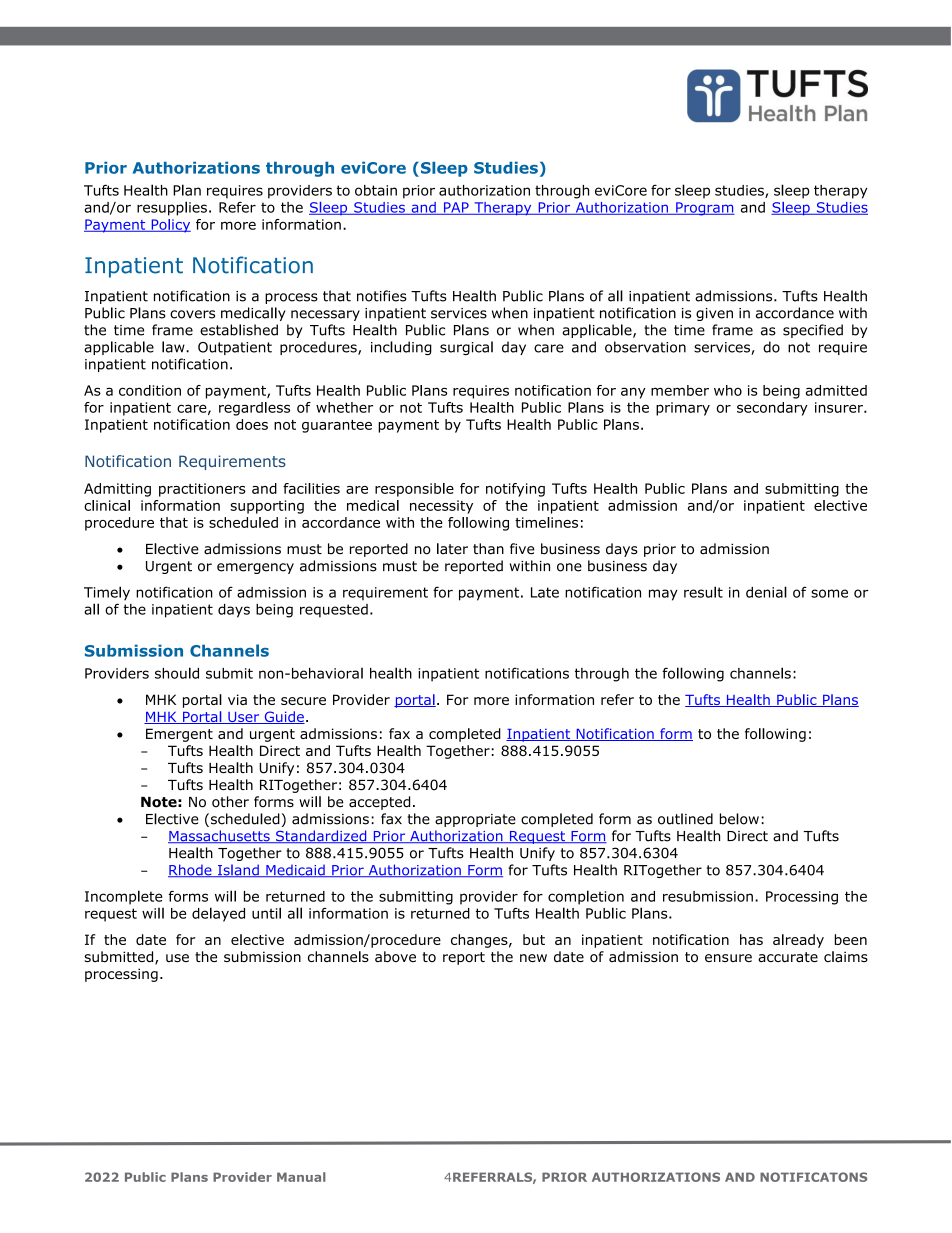  I want to click on secondary, so click(772, 409).
